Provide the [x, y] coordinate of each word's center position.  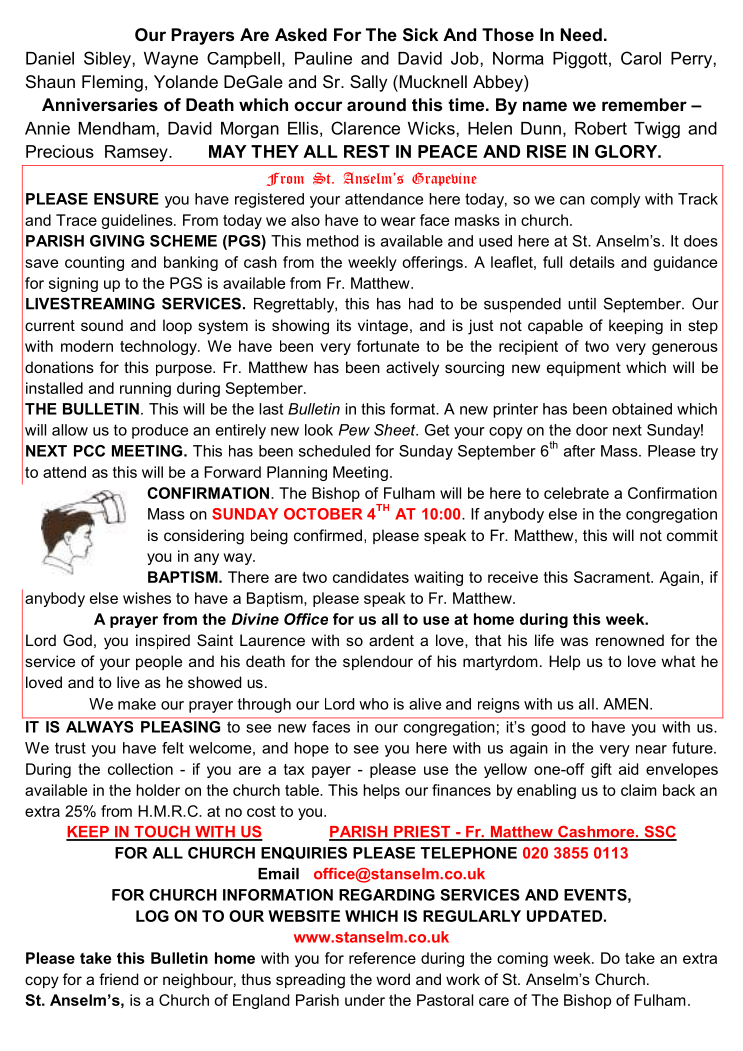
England [261, 1001]
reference [382, 958]
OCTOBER [323, 514]
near [651, 749]
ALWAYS [99, 725]
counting [94, 263]
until [582, 304]
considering [204, 537]
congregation [671, 515]
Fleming [112, 83]
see [366, 749]
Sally [368, 83]
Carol [641, 58]
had [421, 304]
